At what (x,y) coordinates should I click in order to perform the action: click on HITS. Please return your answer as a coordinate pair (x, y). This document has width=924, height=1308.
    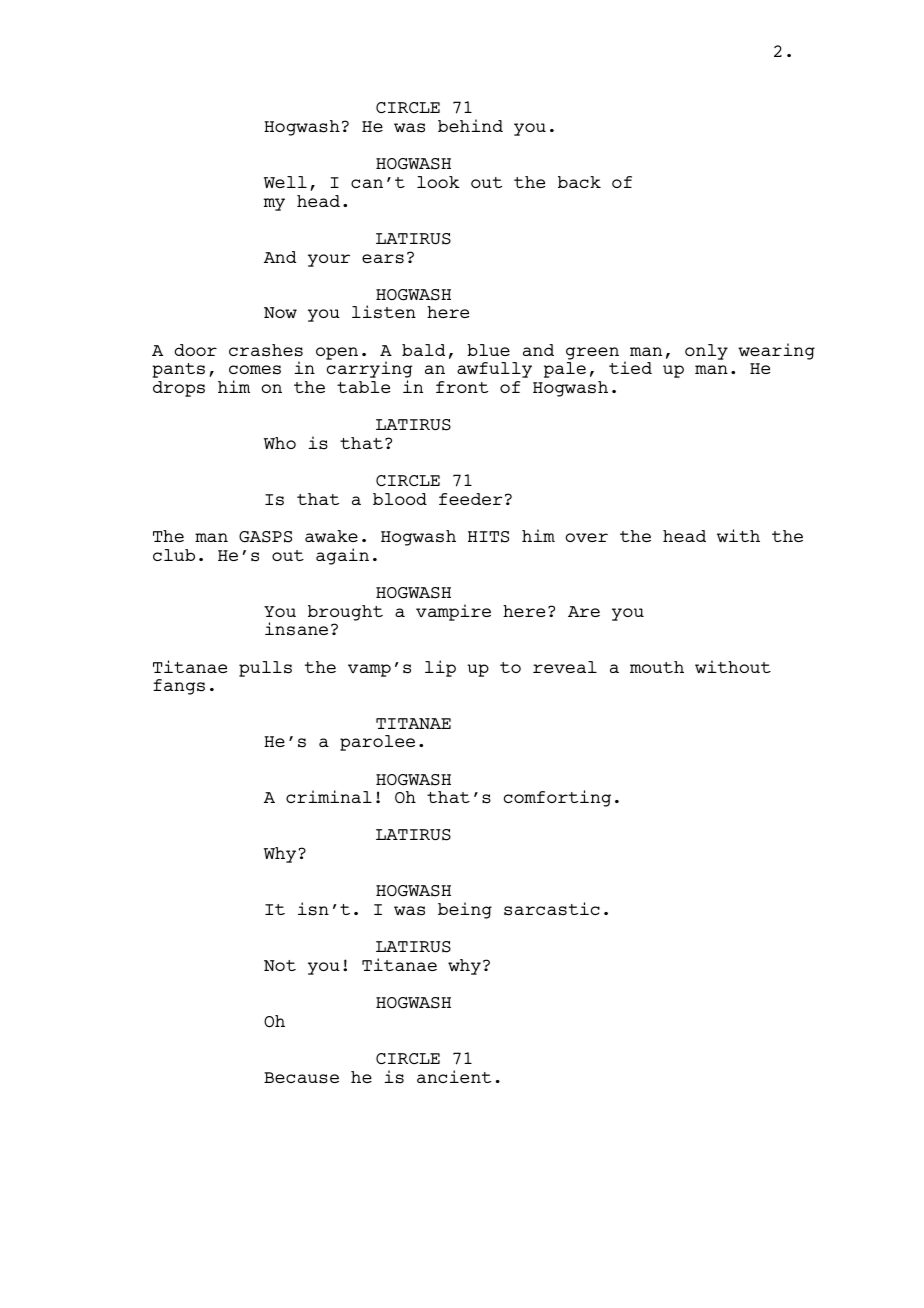
    Looking at the image, I should click on (488, 537).
